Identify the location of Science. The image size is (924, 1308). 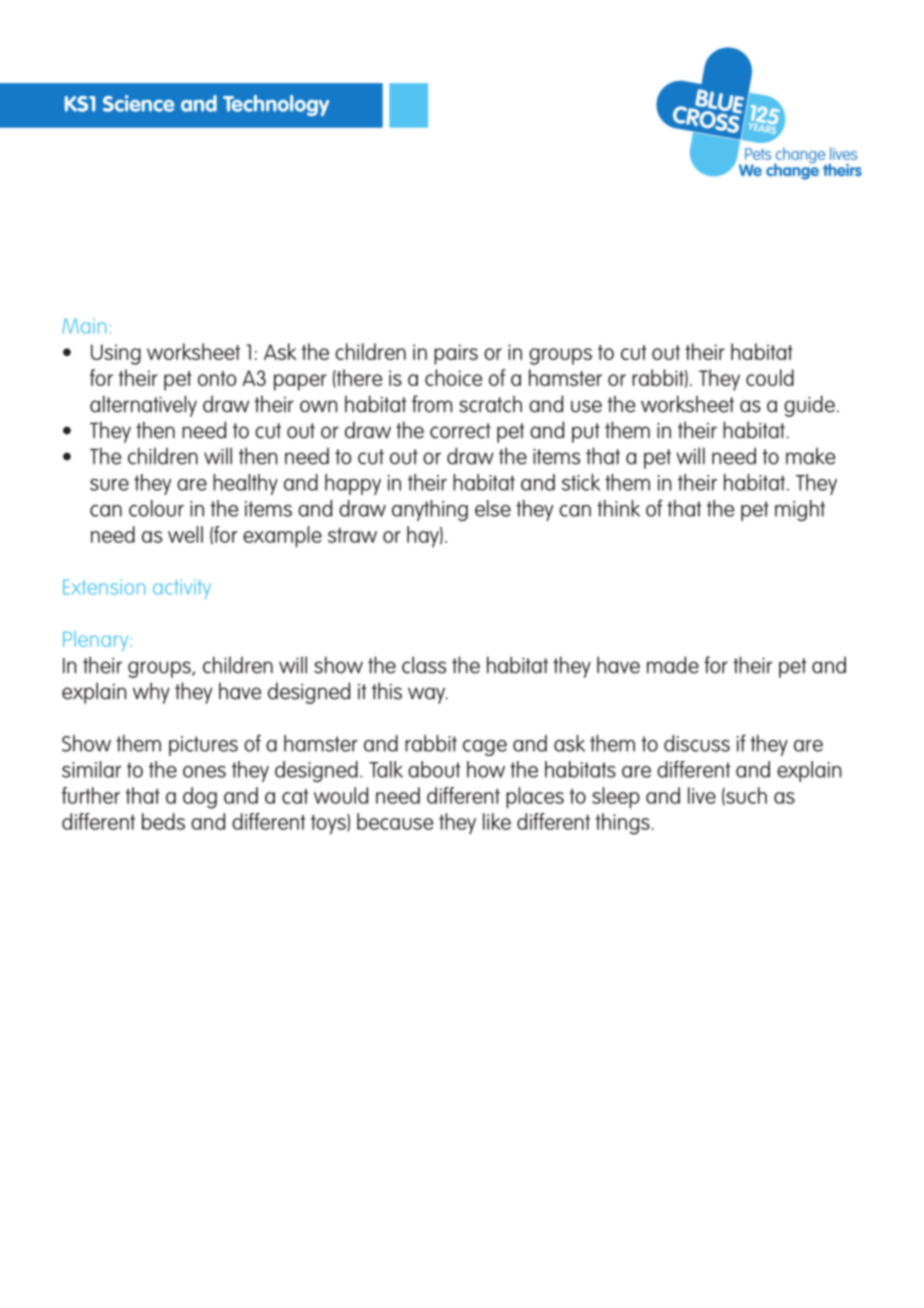
(139, 103).
